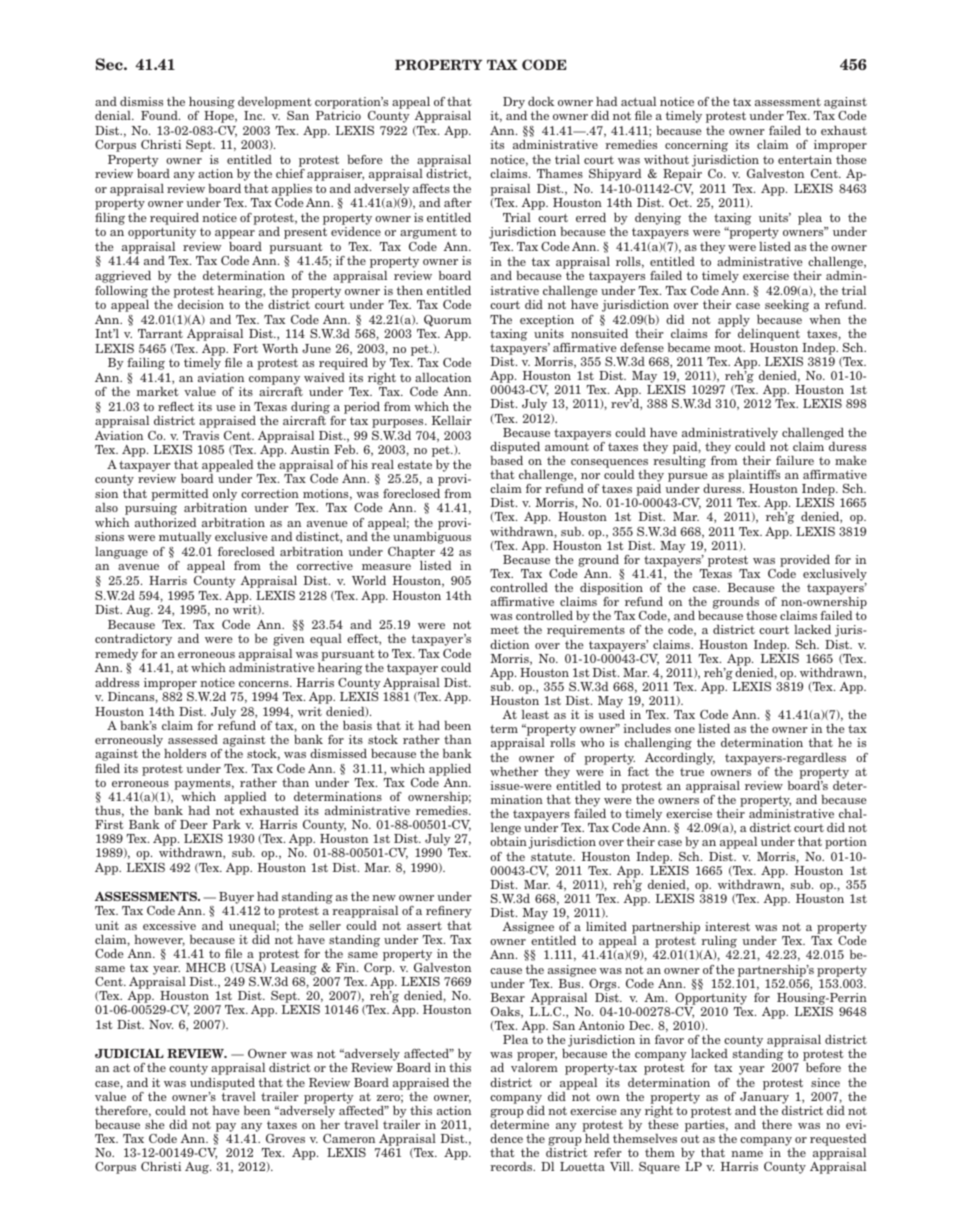 The image size is (962, 1232). Describe the element at coordinates (155, 1124) in the screenshot. I see `she` at that location.
